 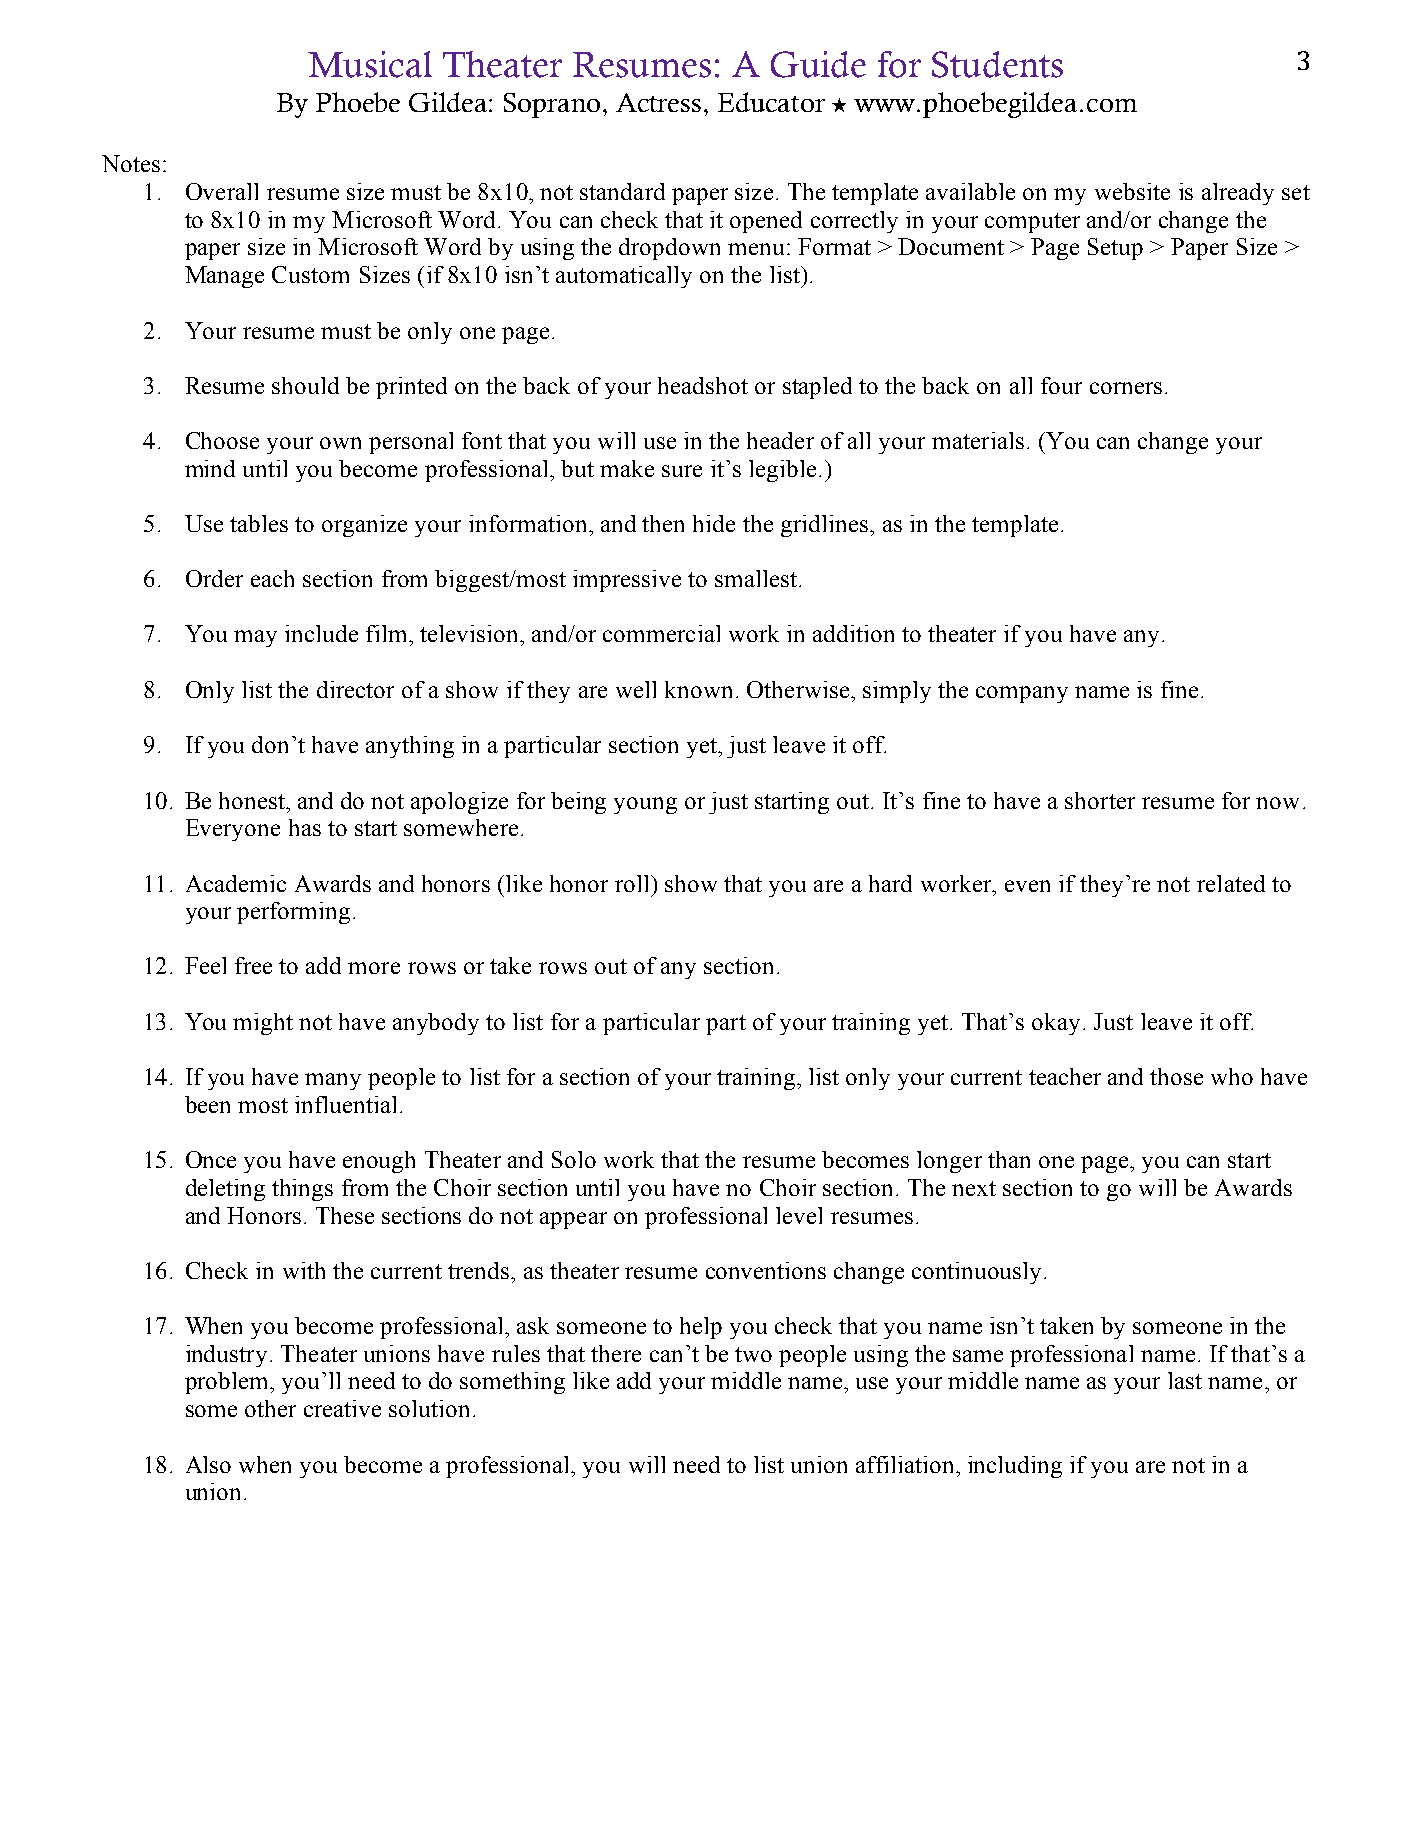 What do you see at coordinates (253, 965) in the document?
I see `free` at bounding box center [253, 965].
